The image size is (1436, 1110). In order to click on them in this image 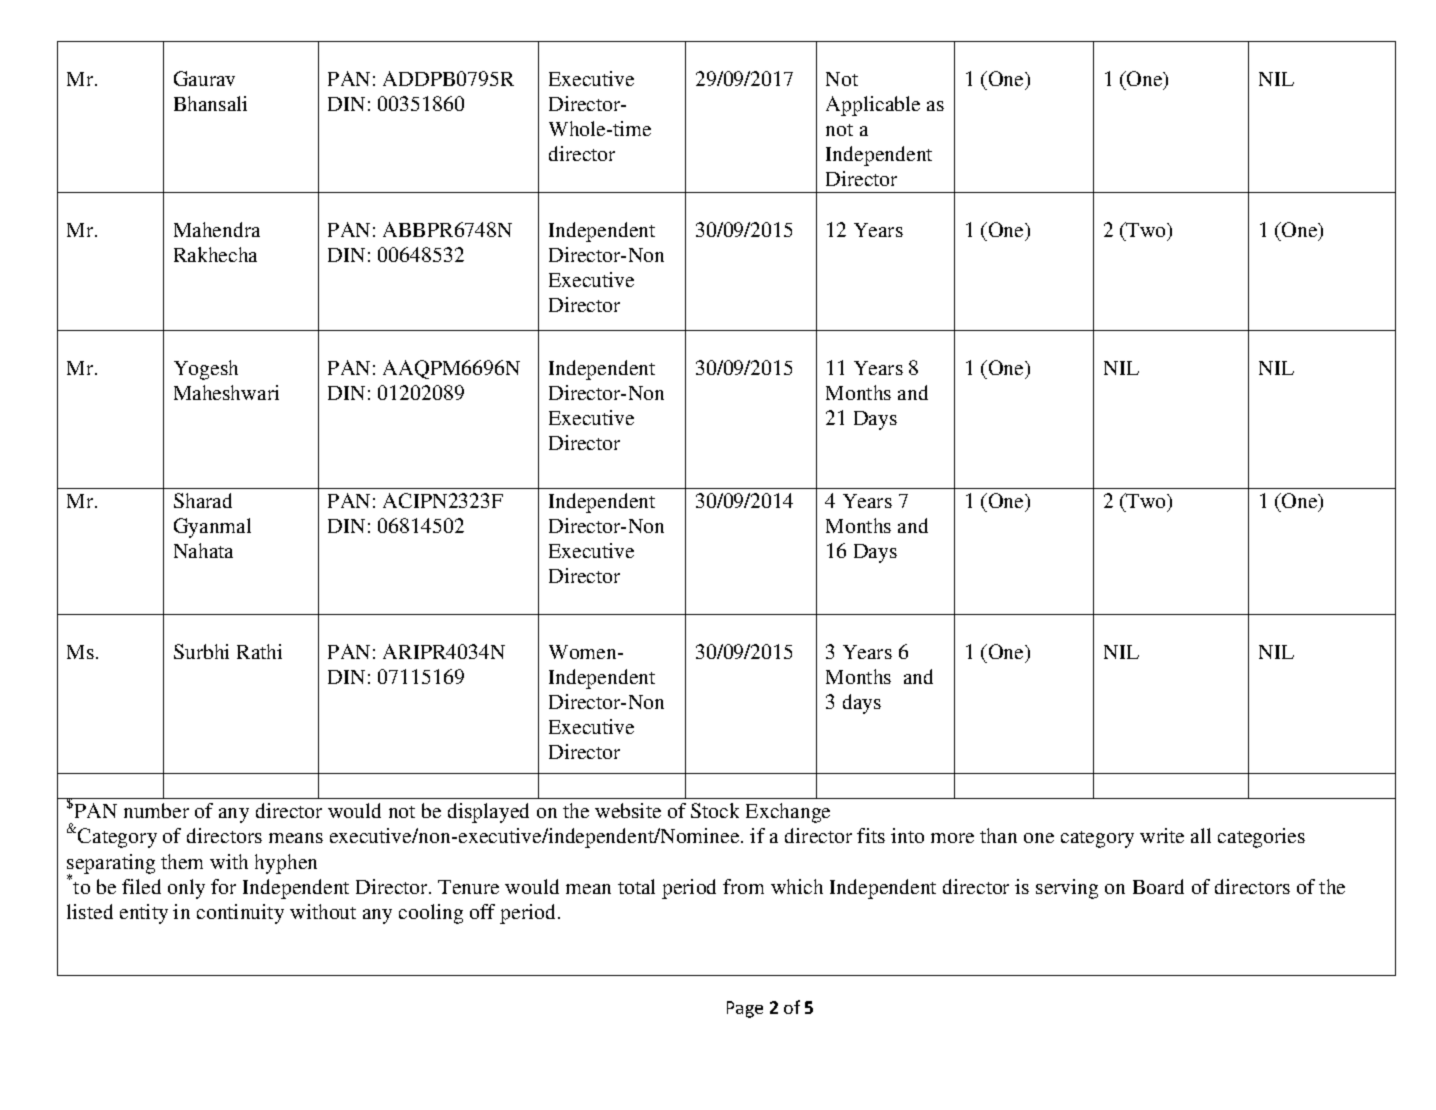, I will do `click(182, 861)`.
